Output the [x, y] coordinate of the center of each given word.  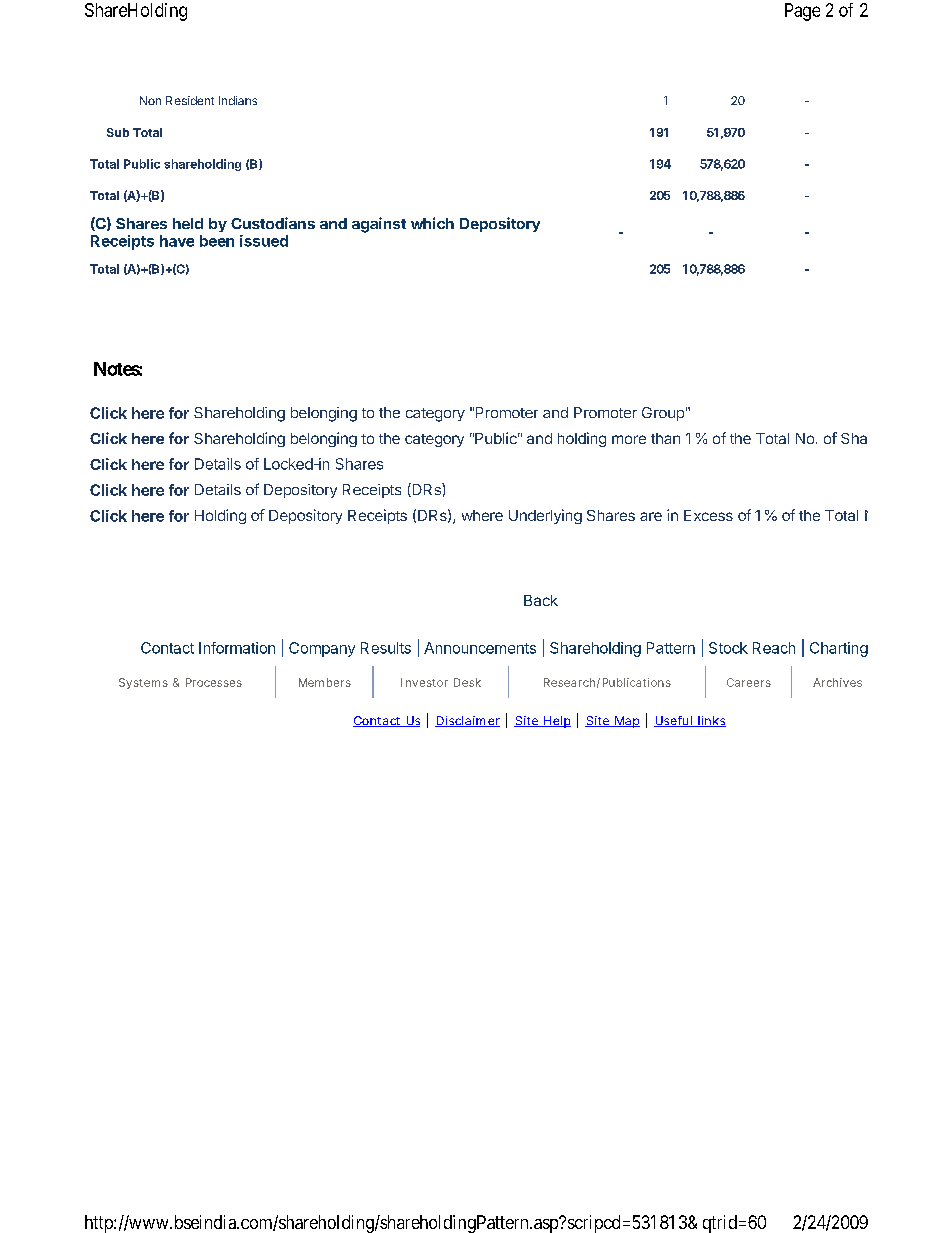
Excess [708, 515]
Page [802, 12]
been [217, 241]
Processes [214, 682]
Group [663, 414]
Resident [190, 100]
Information [237, 648]
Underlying [545, 516]
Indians [238, 100]
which [432, 223]
